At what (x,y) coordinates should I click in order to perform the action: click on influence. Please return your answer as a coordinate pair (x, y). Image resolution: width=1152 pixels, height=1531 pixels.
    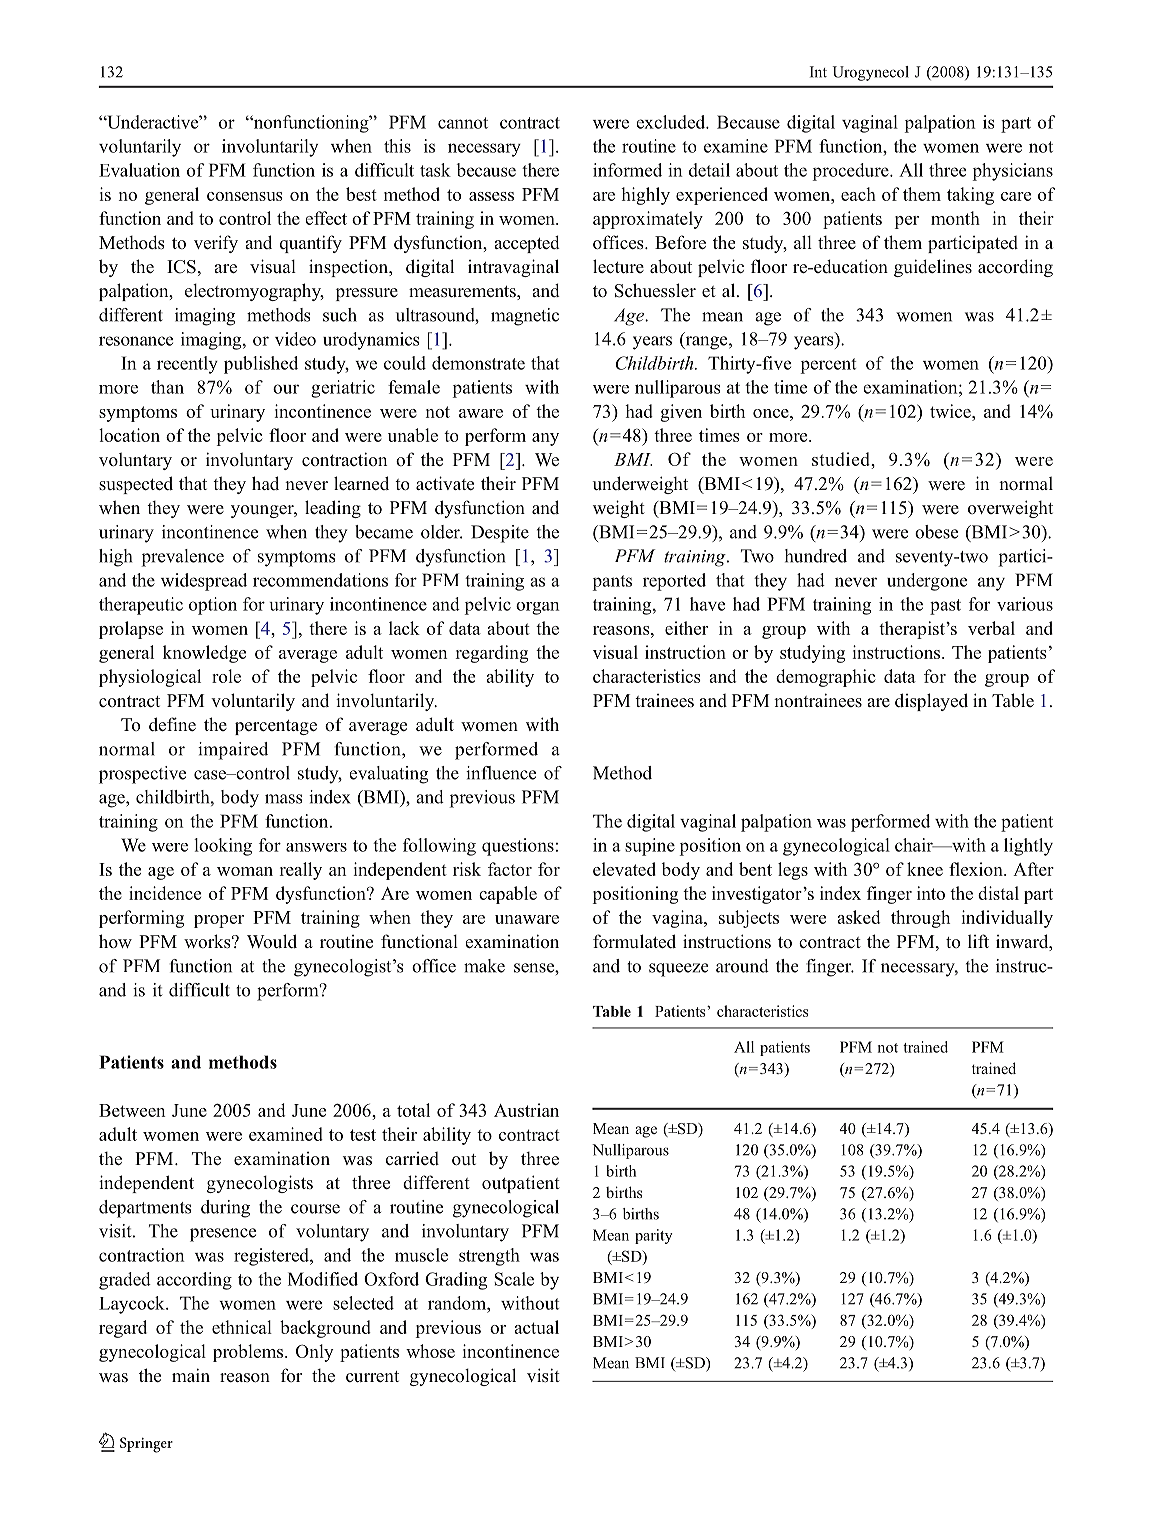
    Looking at the image, I should click on (501, 773).
